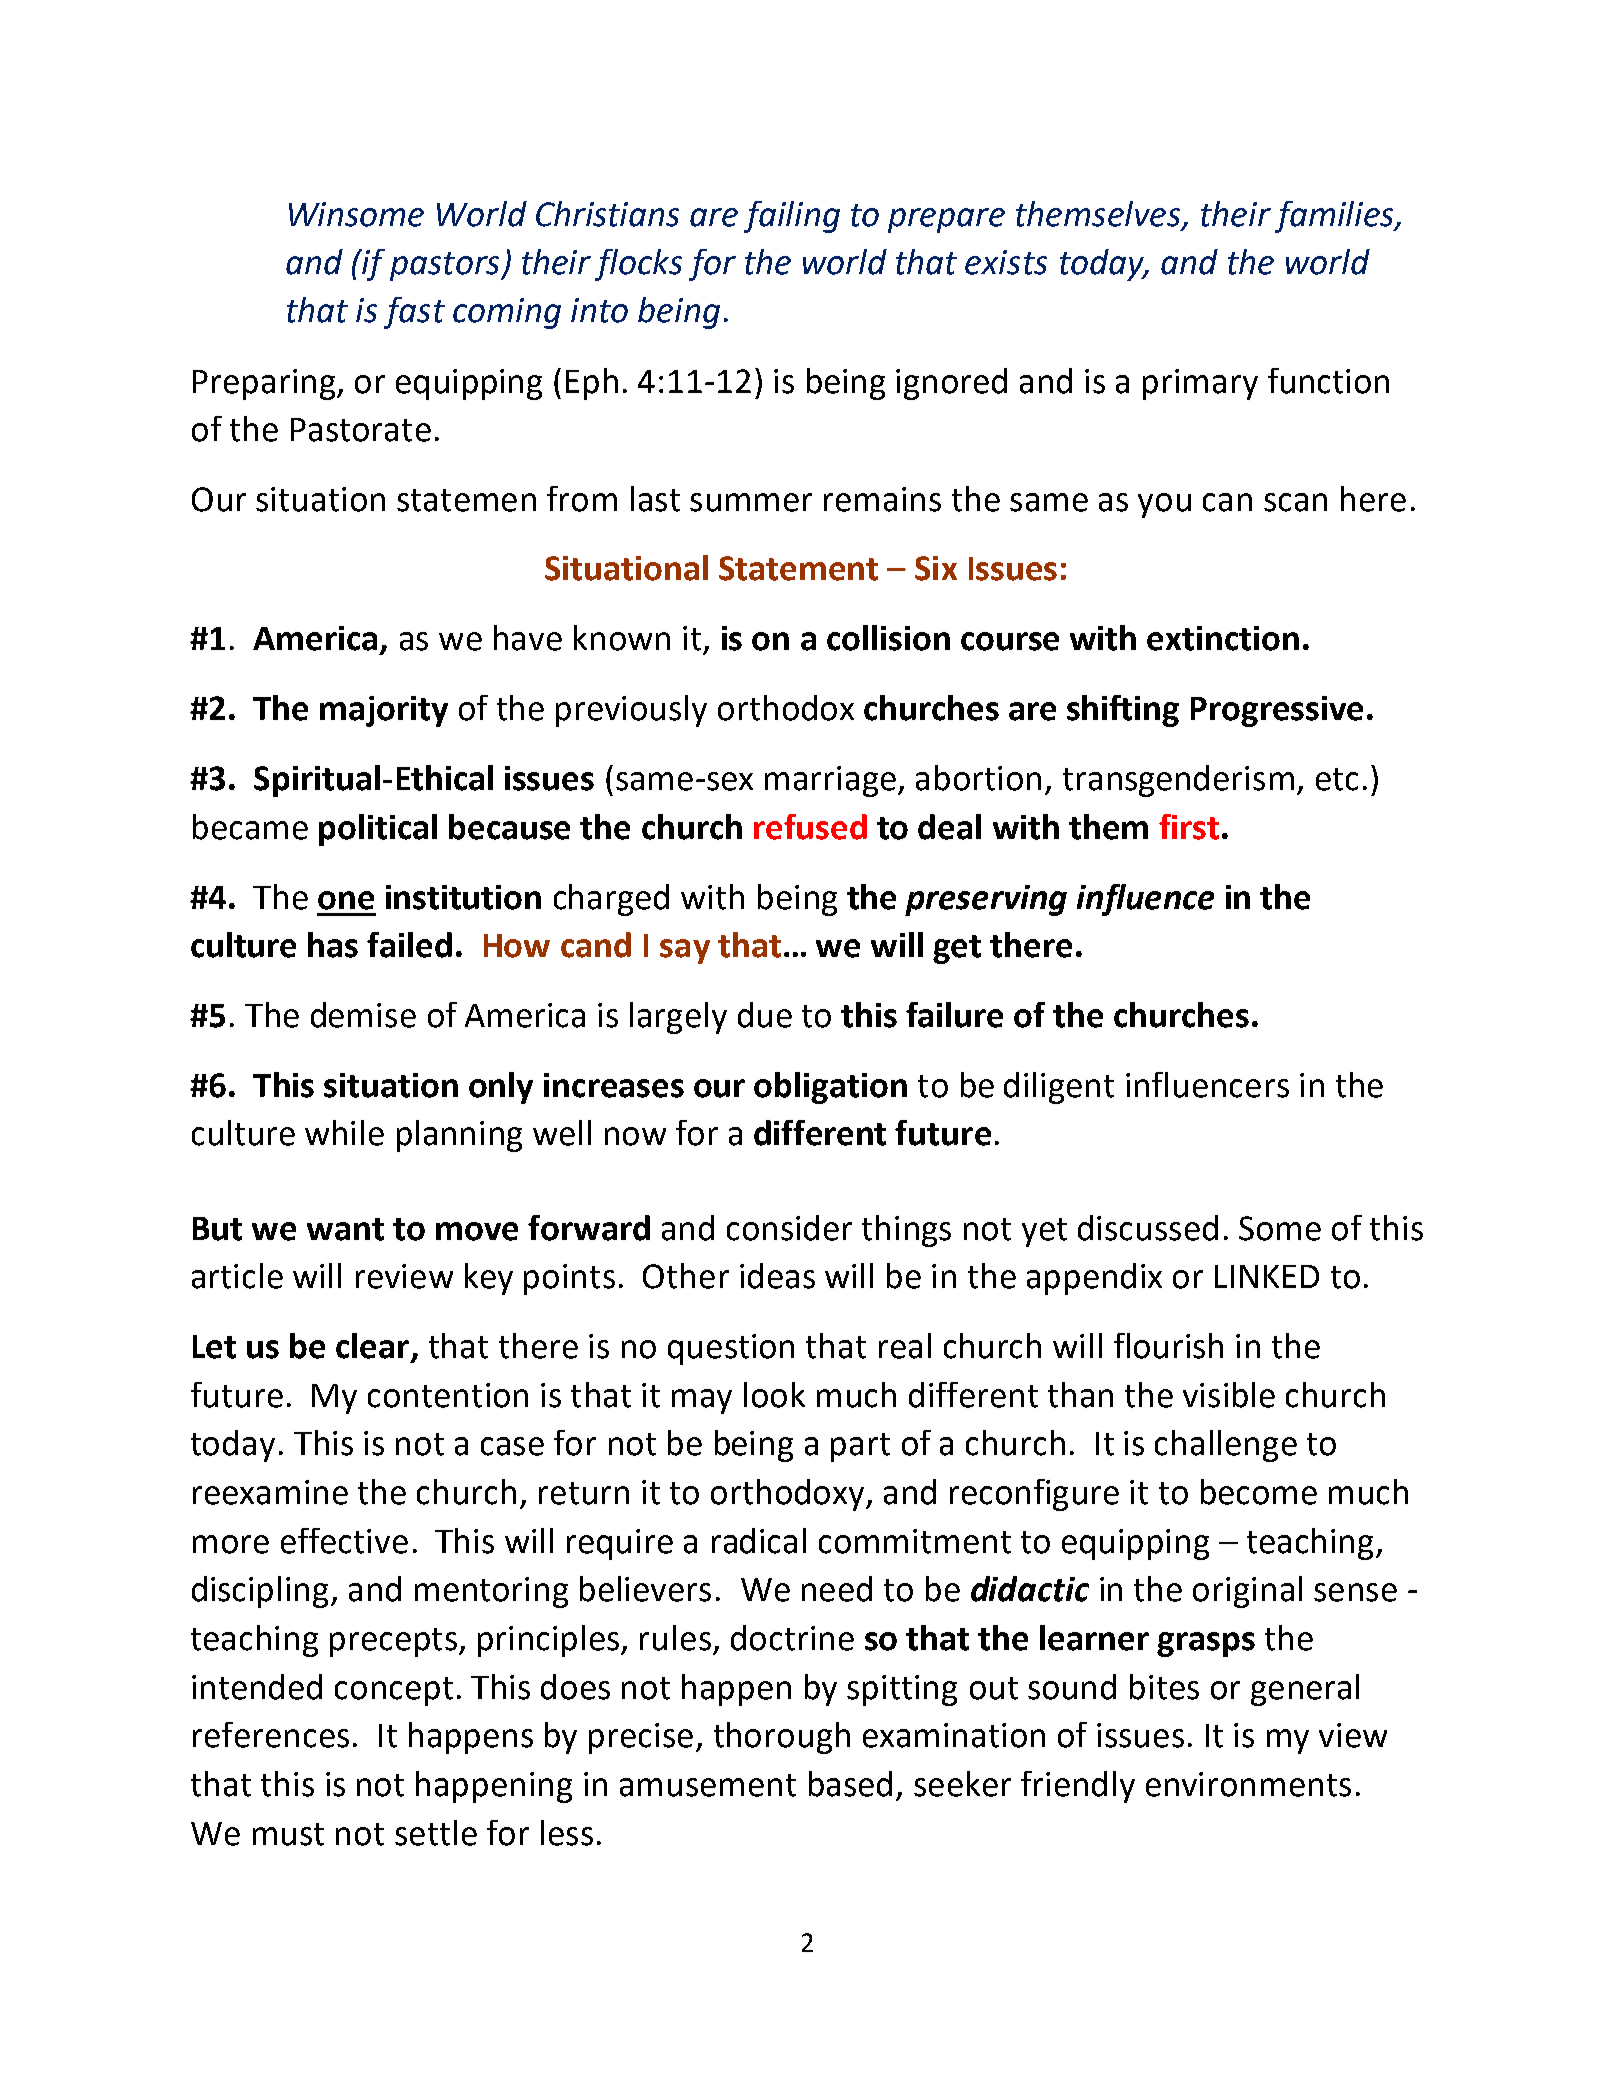 The width and height of the screenshot is (1615, 2090). I want to click on must, so click(288, 1834).
